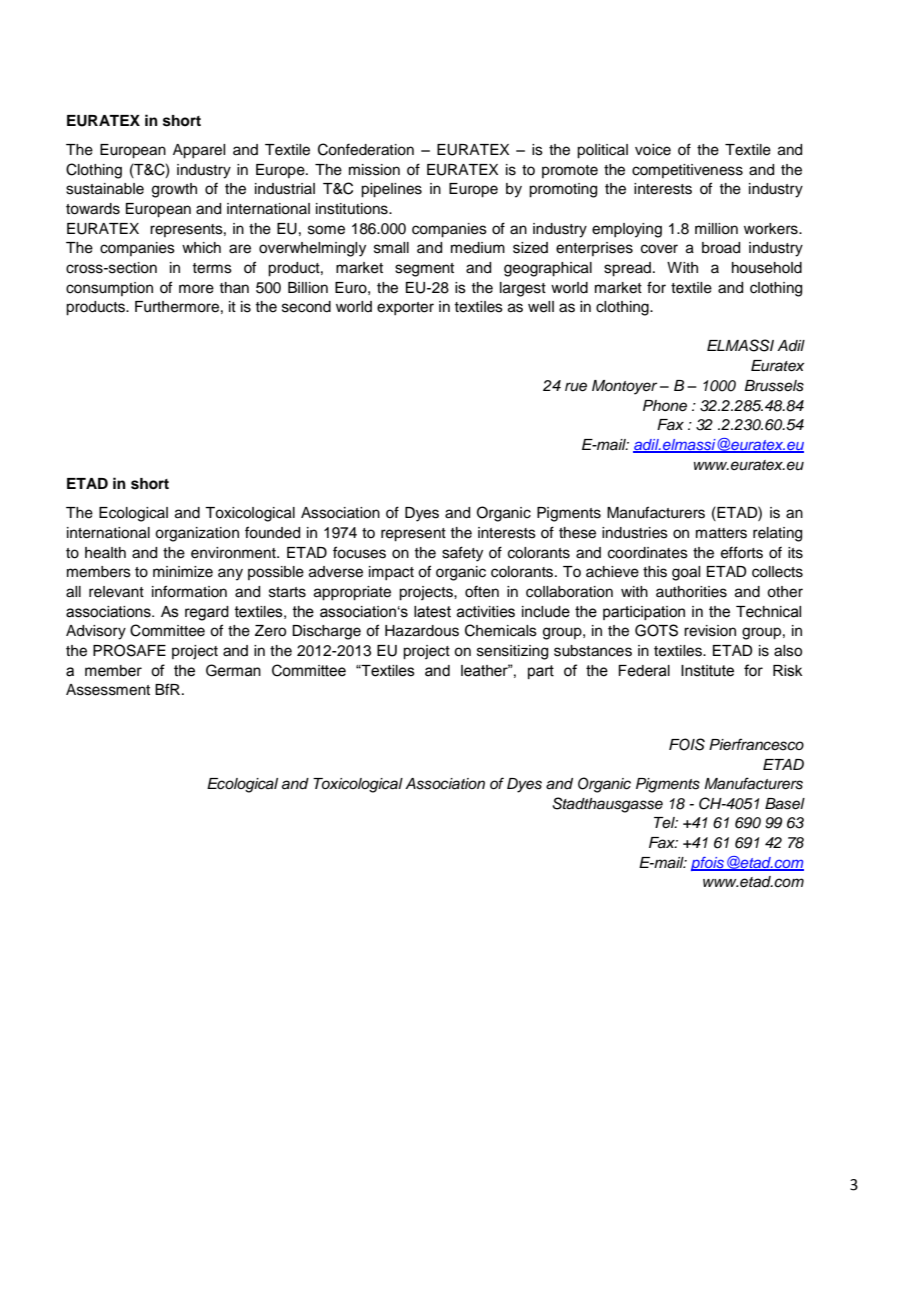 The height and width of the document is (1308, 924). Describe the element at coordinates (576, 387) in the document. I see `rue` at that location.
